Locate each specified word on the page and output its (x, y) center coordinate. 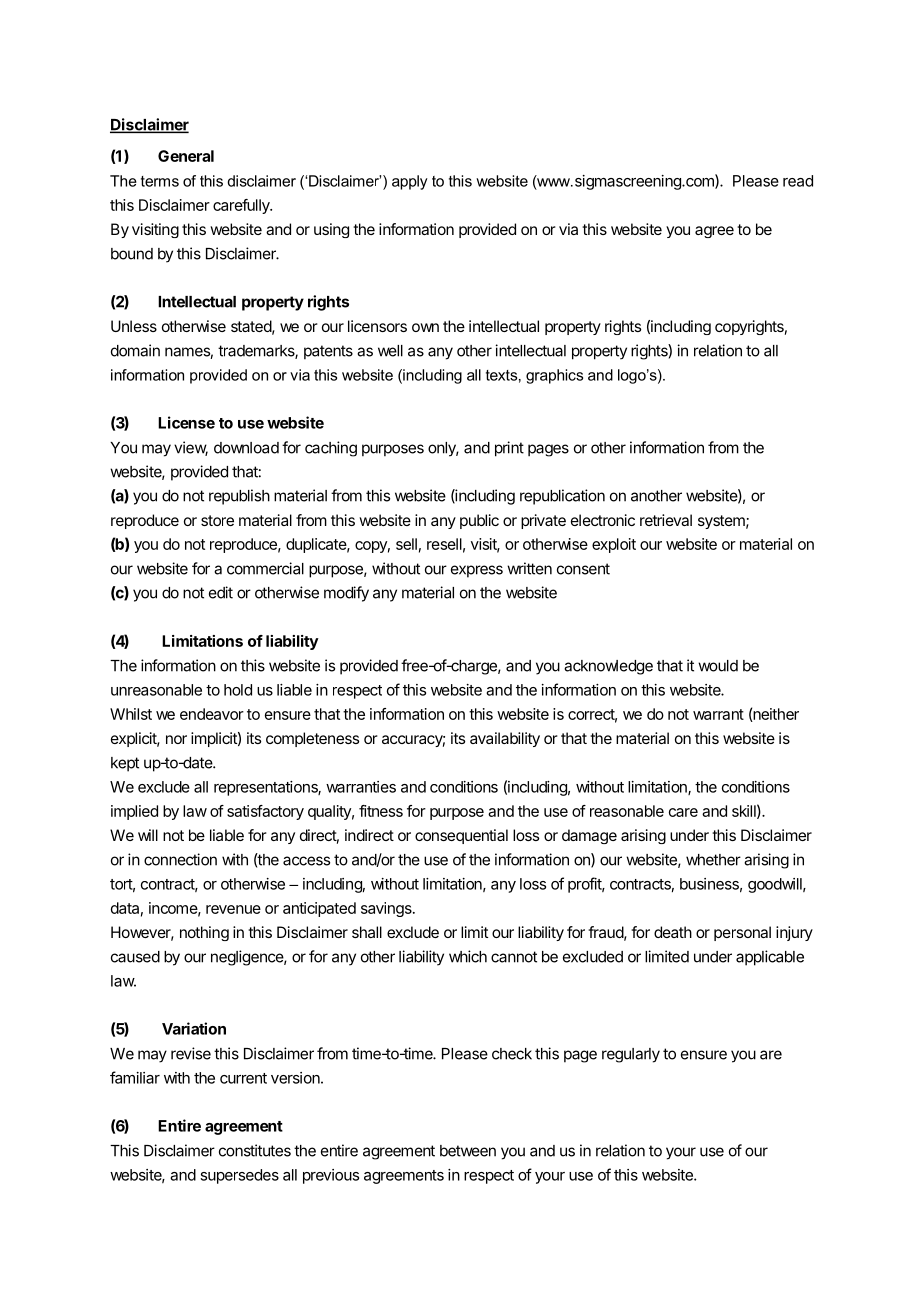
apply (410, 182)
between (468, 1151)
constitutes (255, 1150)
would (718, 666)
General (186, 156)
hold (238, 690)
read (798, 181)
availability (505, 739)
